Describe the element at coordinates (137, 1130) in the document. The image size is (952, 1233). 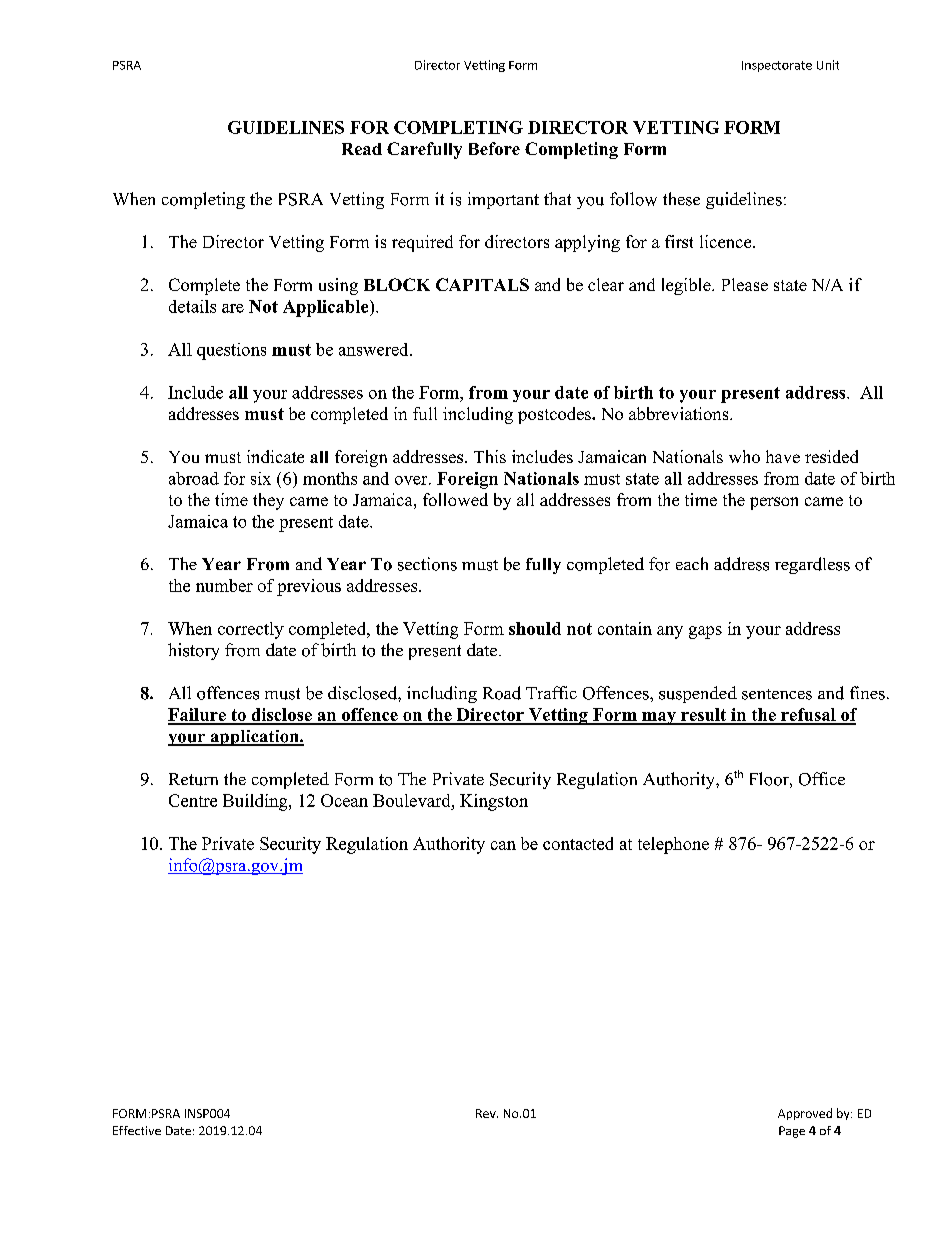
I see `Effective` at that location.
